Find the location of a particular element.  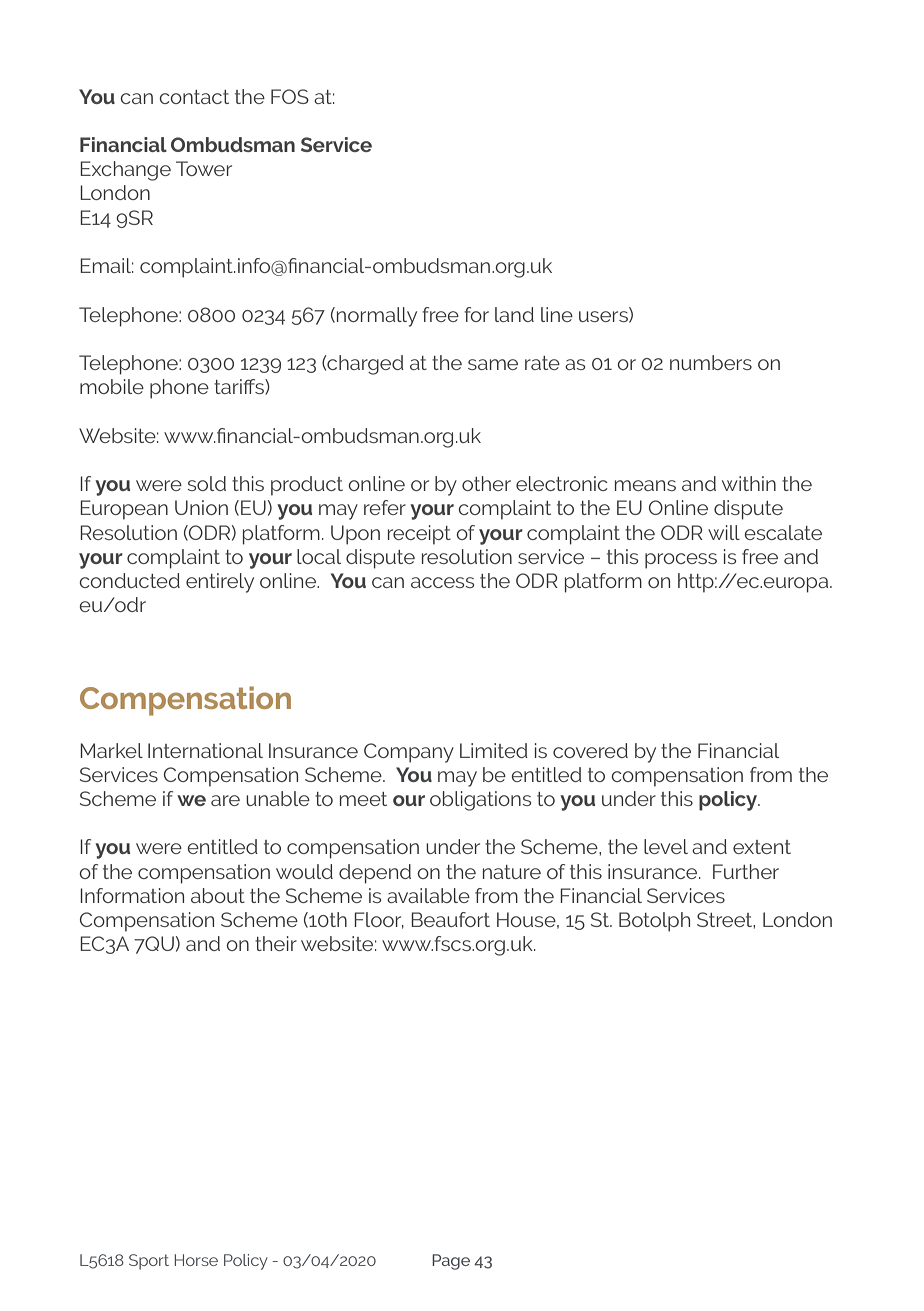

process is located at coordinates (681, 561).
